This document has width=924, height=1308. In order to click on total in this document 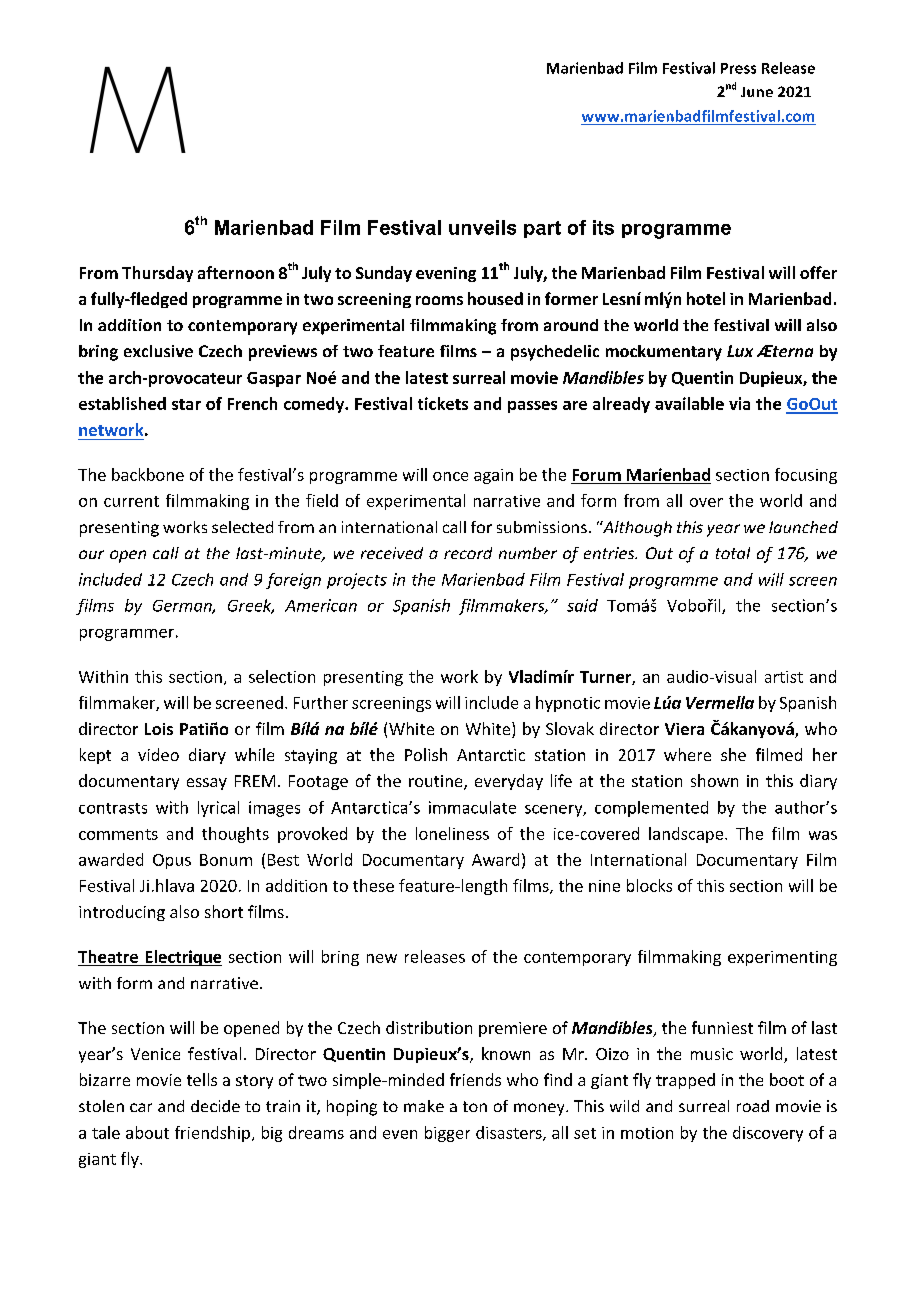, I will do `click(733, 553)`.
